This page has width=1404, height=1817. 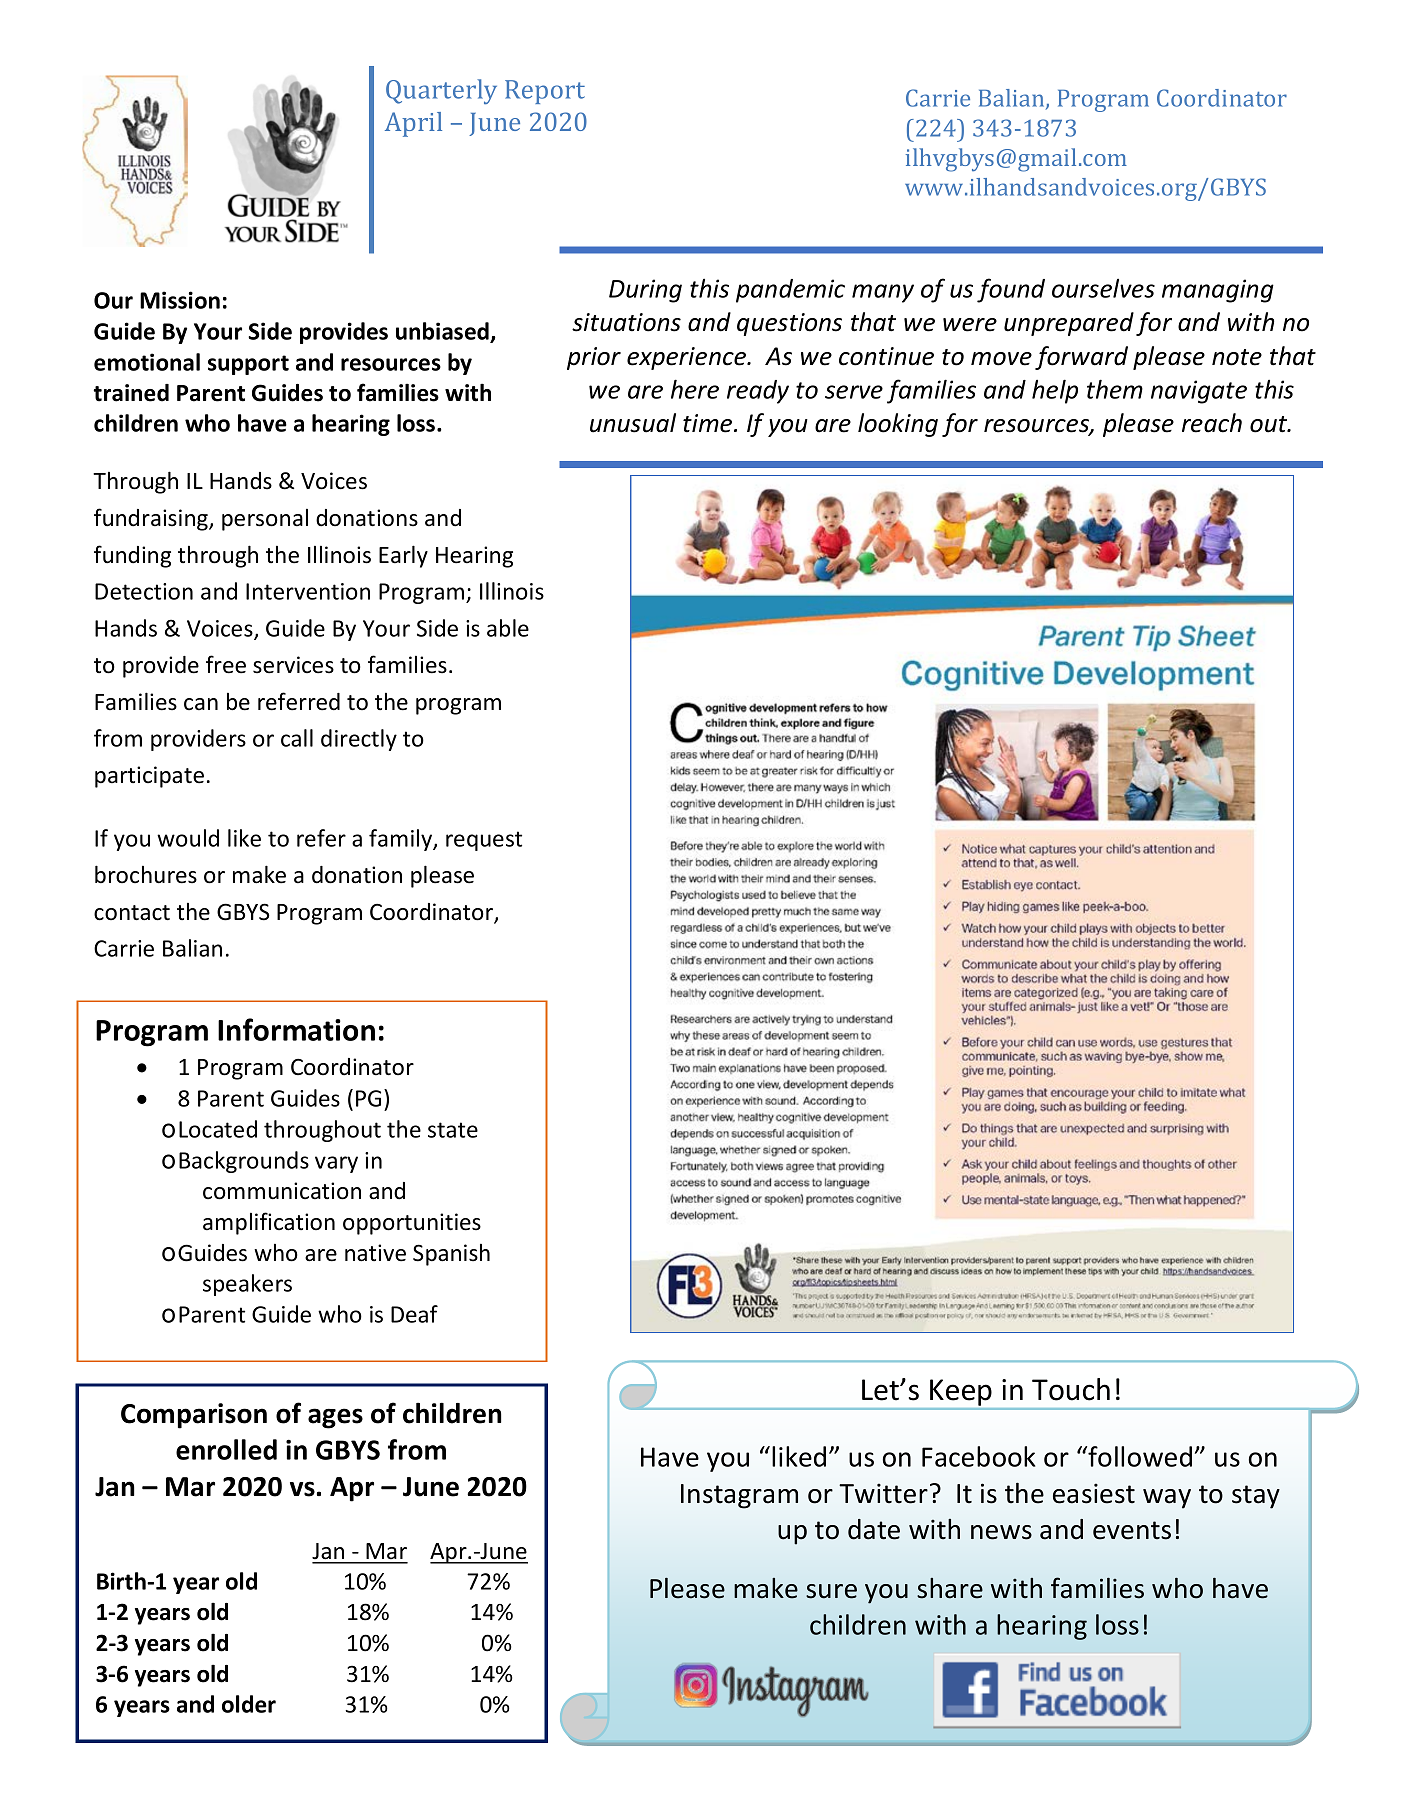 What do you see at coordinates (1069, 324) in the page?
I see `unprepared` at bounding box center [1069, 324].
